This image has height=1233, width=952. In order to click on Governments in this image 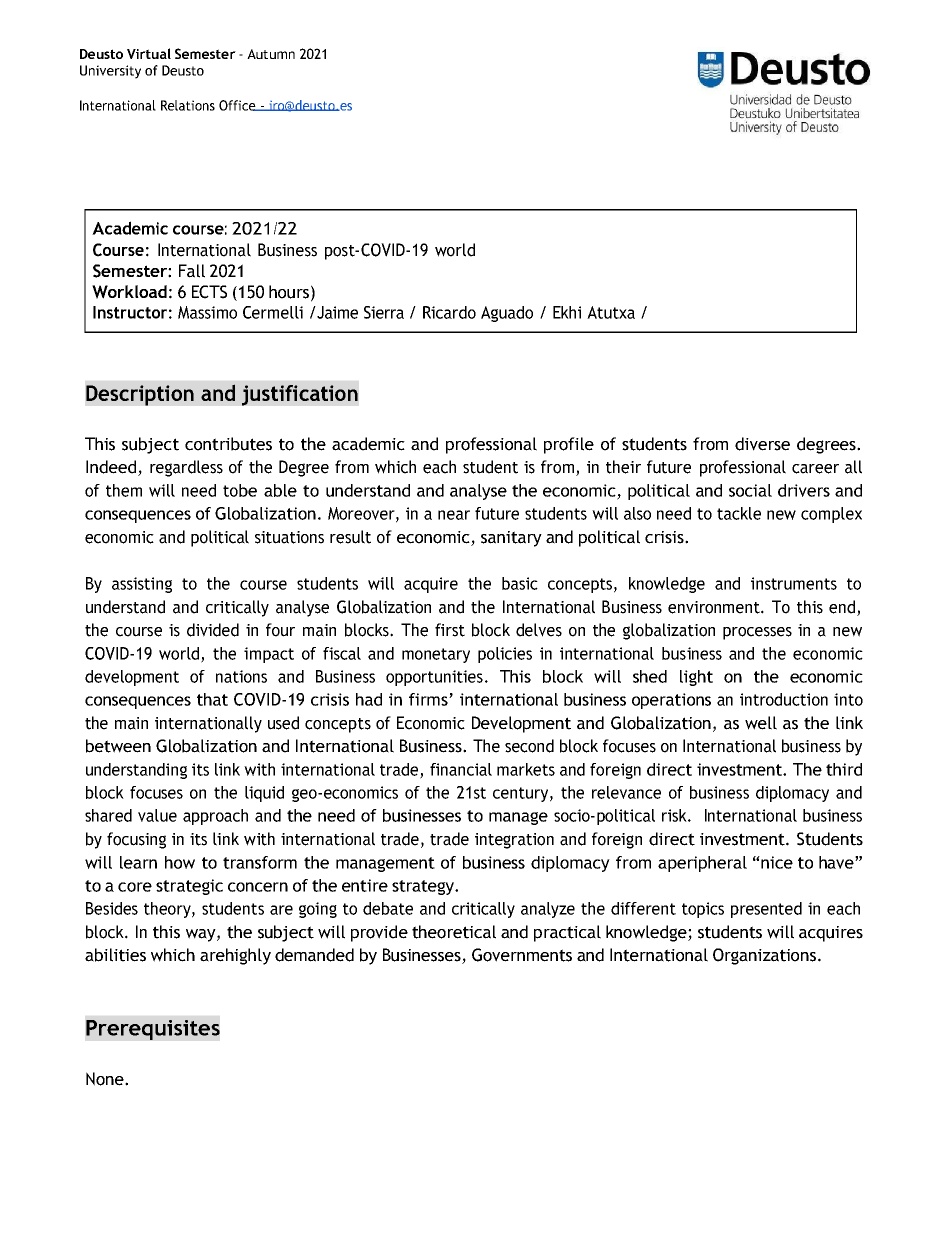, I will do `click(522, 955)`.
